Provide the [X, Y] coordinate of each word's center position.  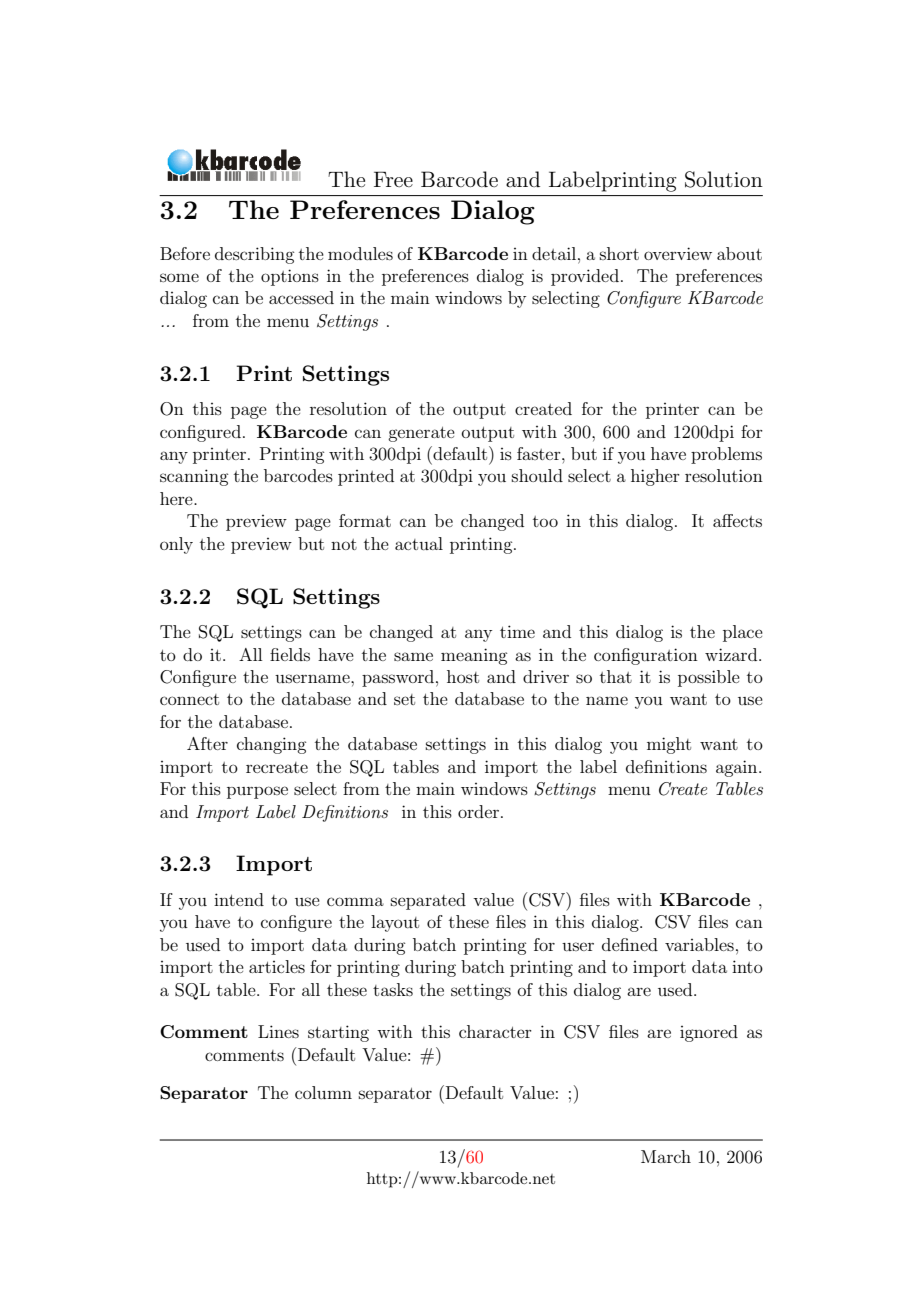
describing [254, 255]
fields [290, 654]
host [463, 676]
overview [678, 253]
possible [709, 678]
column [323, 1092]
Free [393, 179]
